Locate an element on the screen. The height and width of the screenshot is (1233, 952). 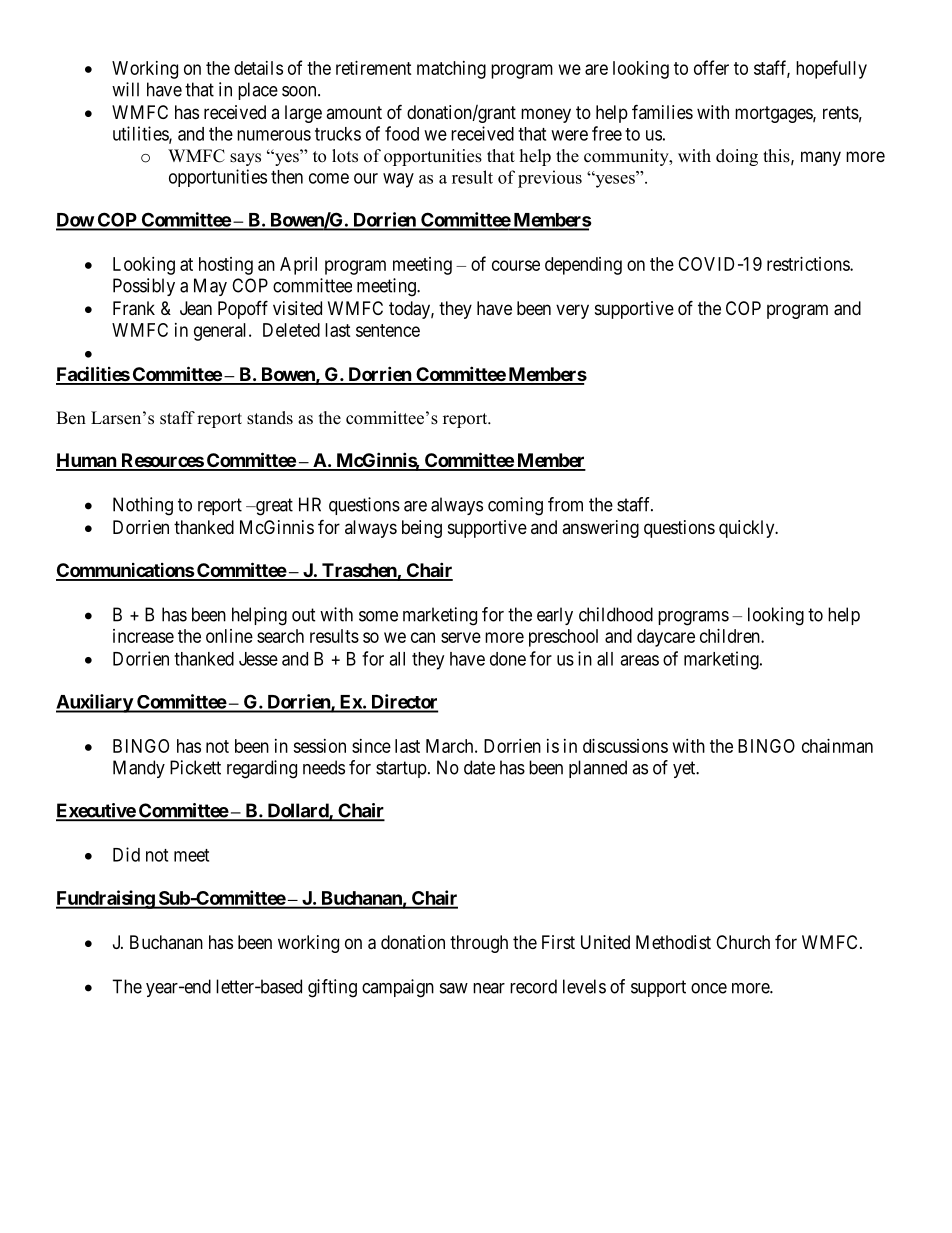
increase is located at coordinates (143, 636).
